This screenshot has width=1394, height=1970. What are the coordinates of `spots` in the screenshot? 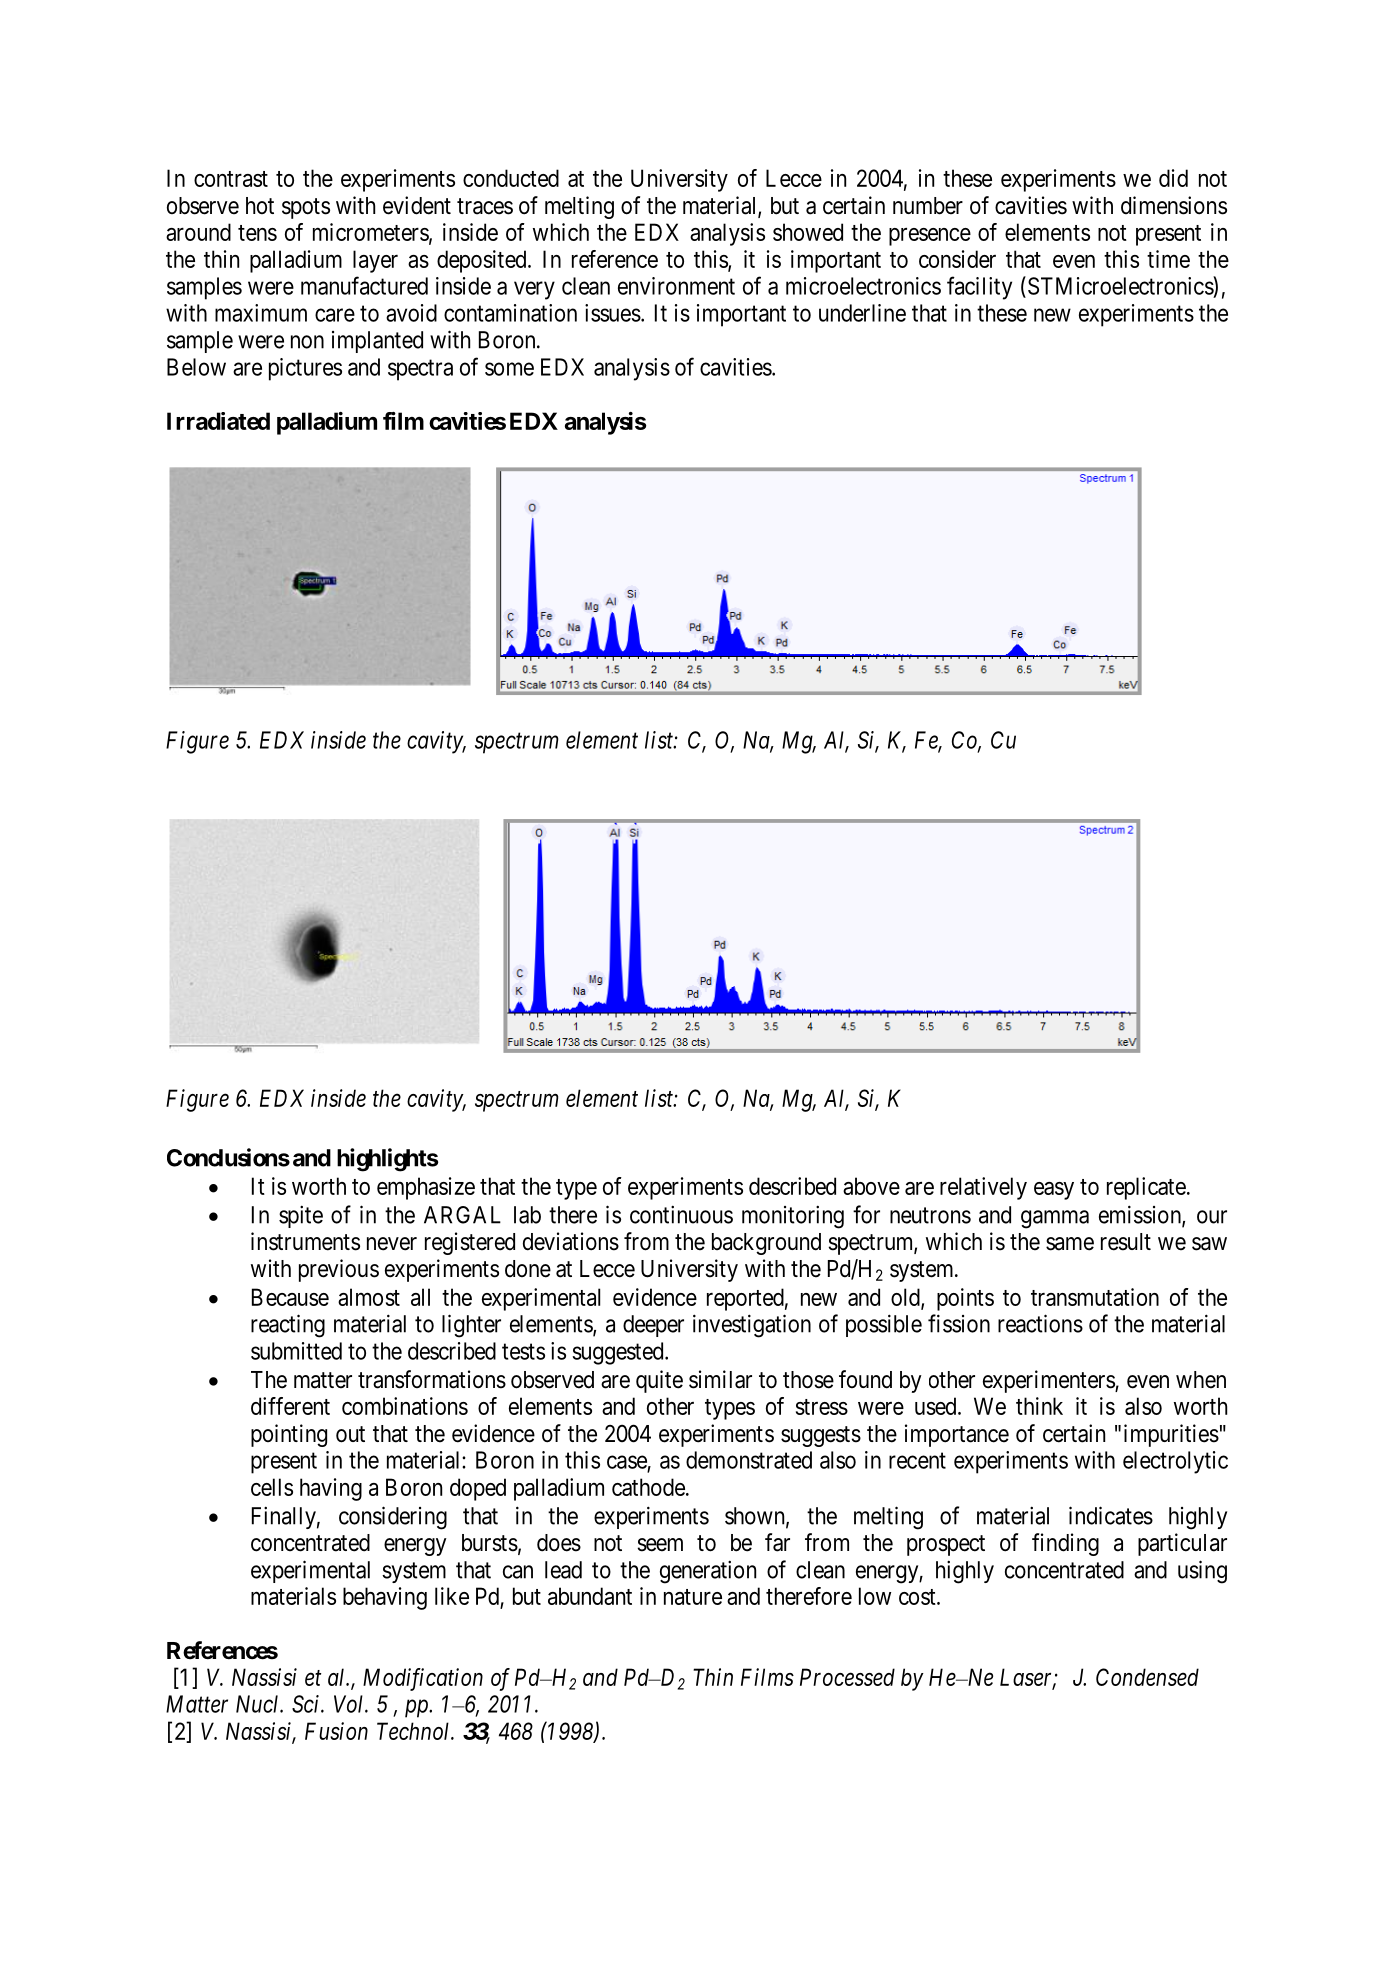 It's located at (306, 208).
